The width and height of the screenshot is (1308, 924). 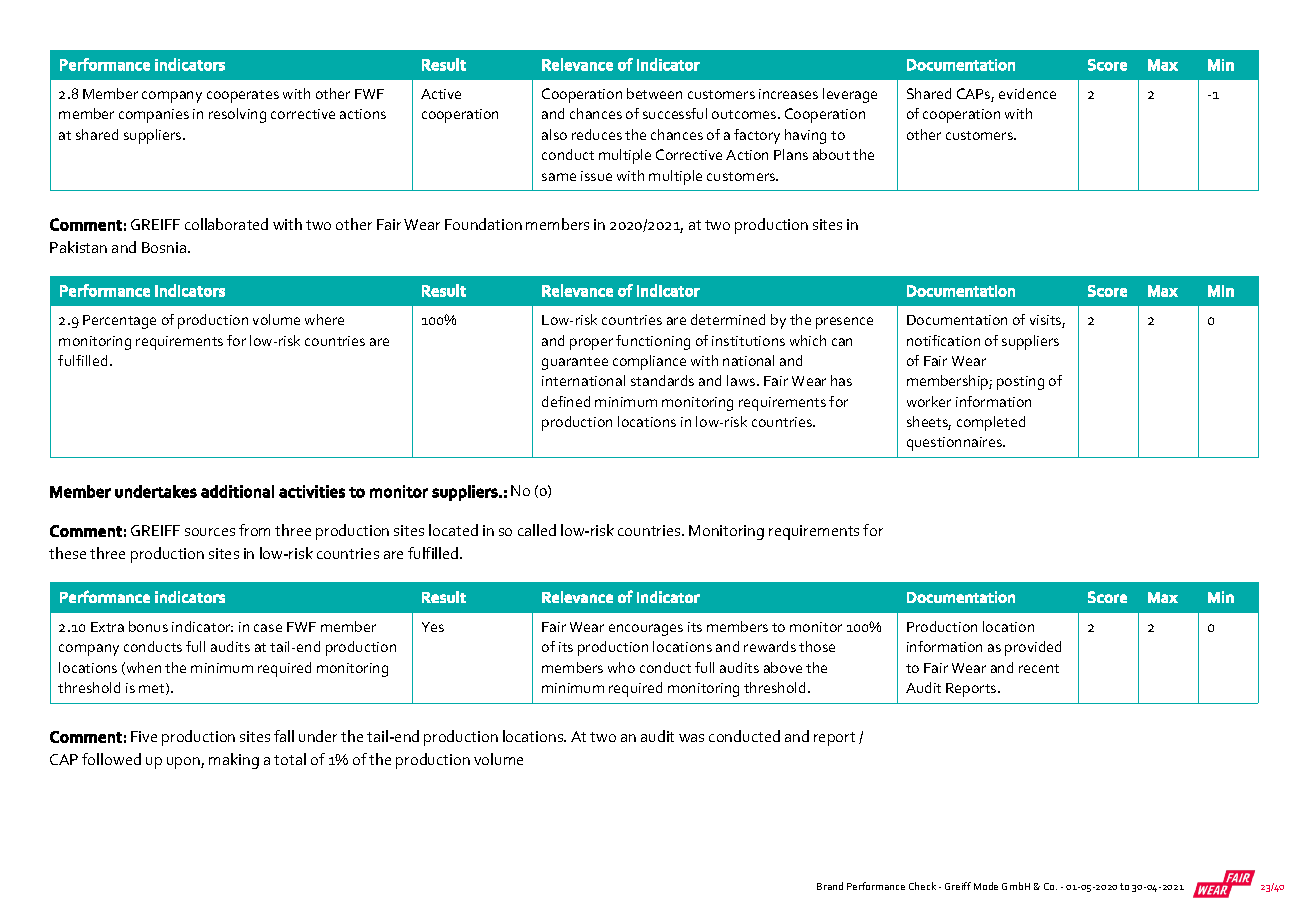 I want to click on proper, so click(x=591, y=344).
